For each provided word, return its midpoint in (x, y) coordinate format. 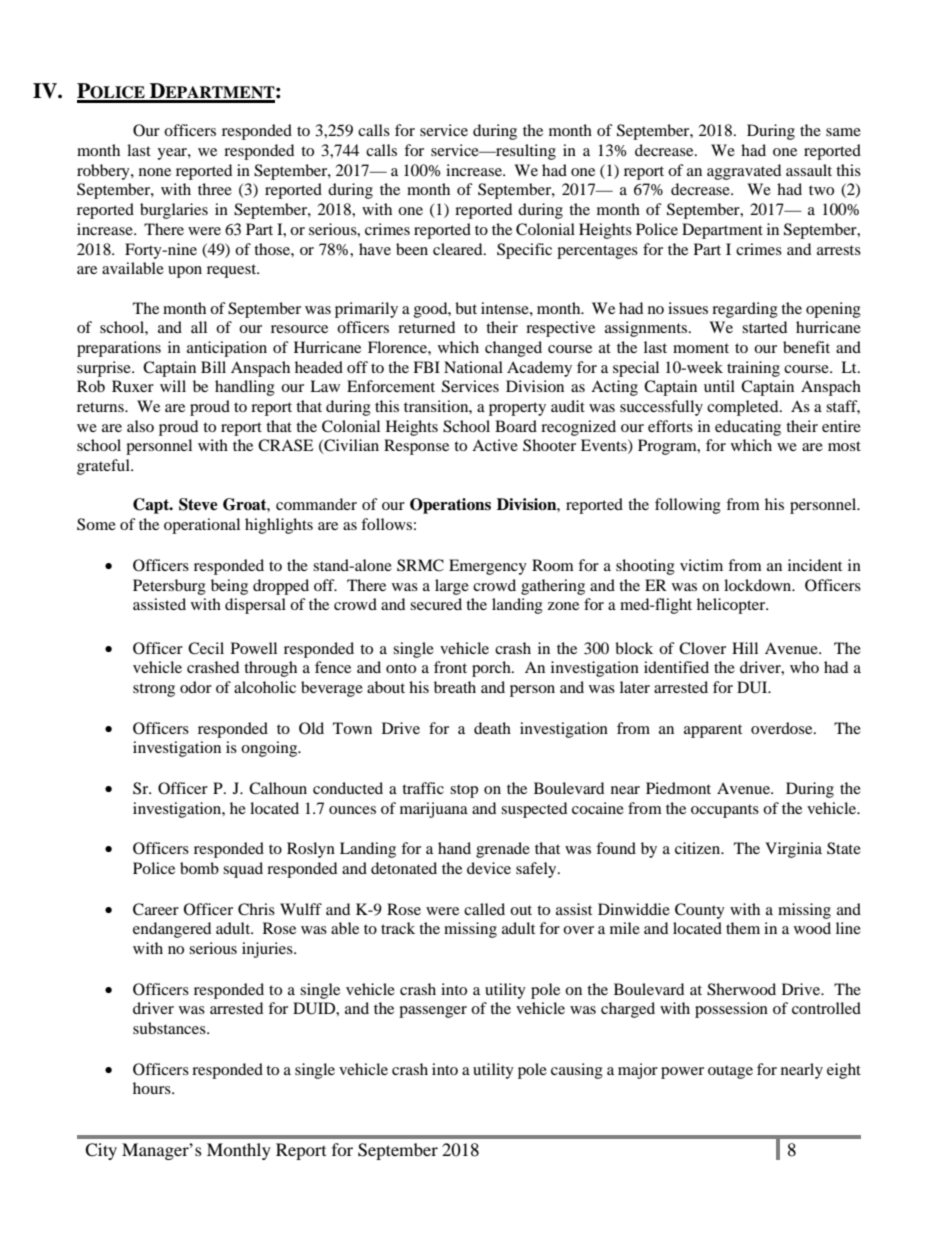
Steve (198, 504)
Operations (450, 506)
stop (464, 791)
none (155, 172)
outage (730, 1072)
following (688, 506)
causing (577, 1071)
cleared (459, 249)
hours (153, 1088)
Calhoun (278, 788)
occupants (725, 811)
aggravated (744, 172)
